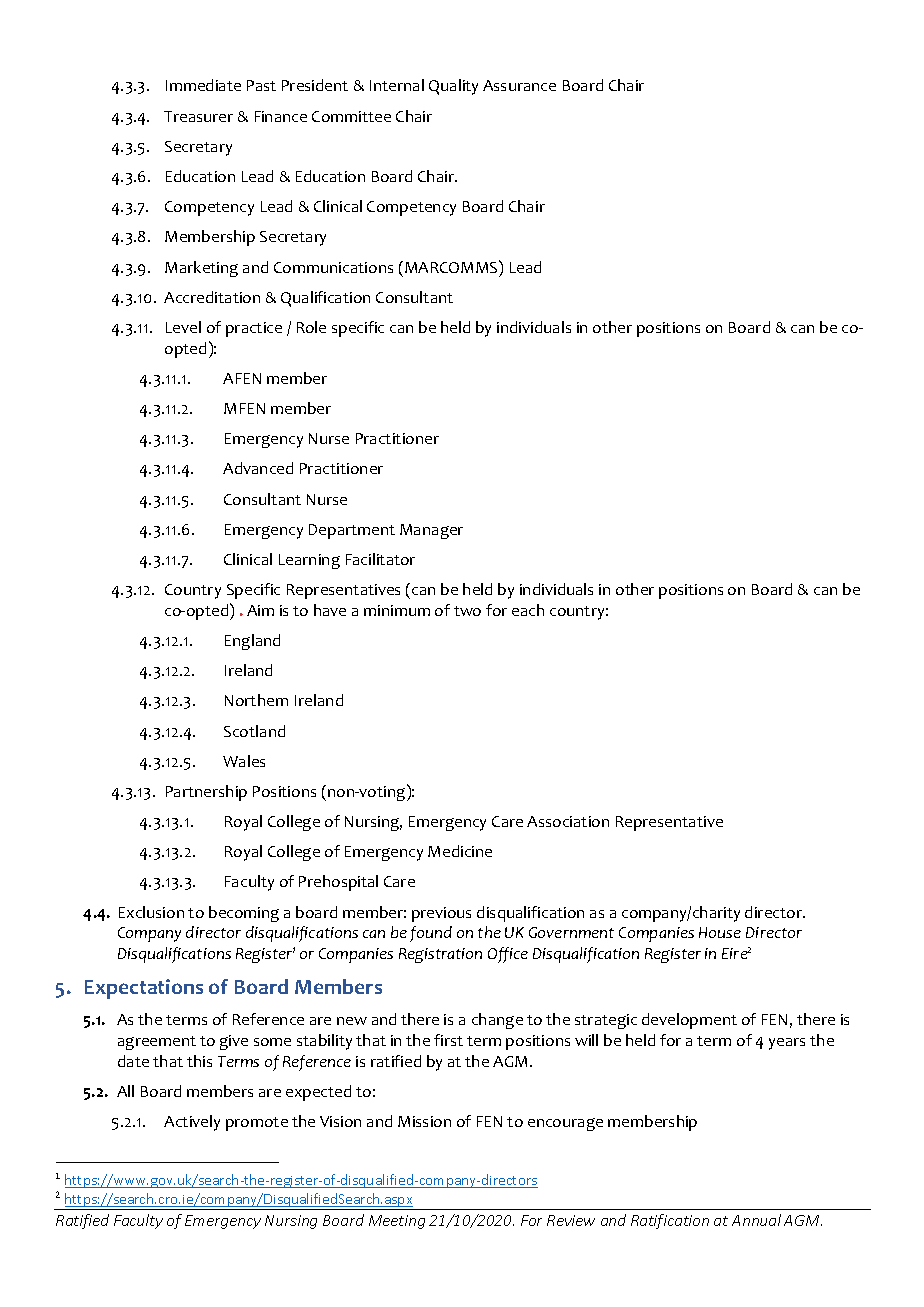 Image resolution: width=924 pixels, height=1307 pixels. I want to click on House, so click(720, 932).
